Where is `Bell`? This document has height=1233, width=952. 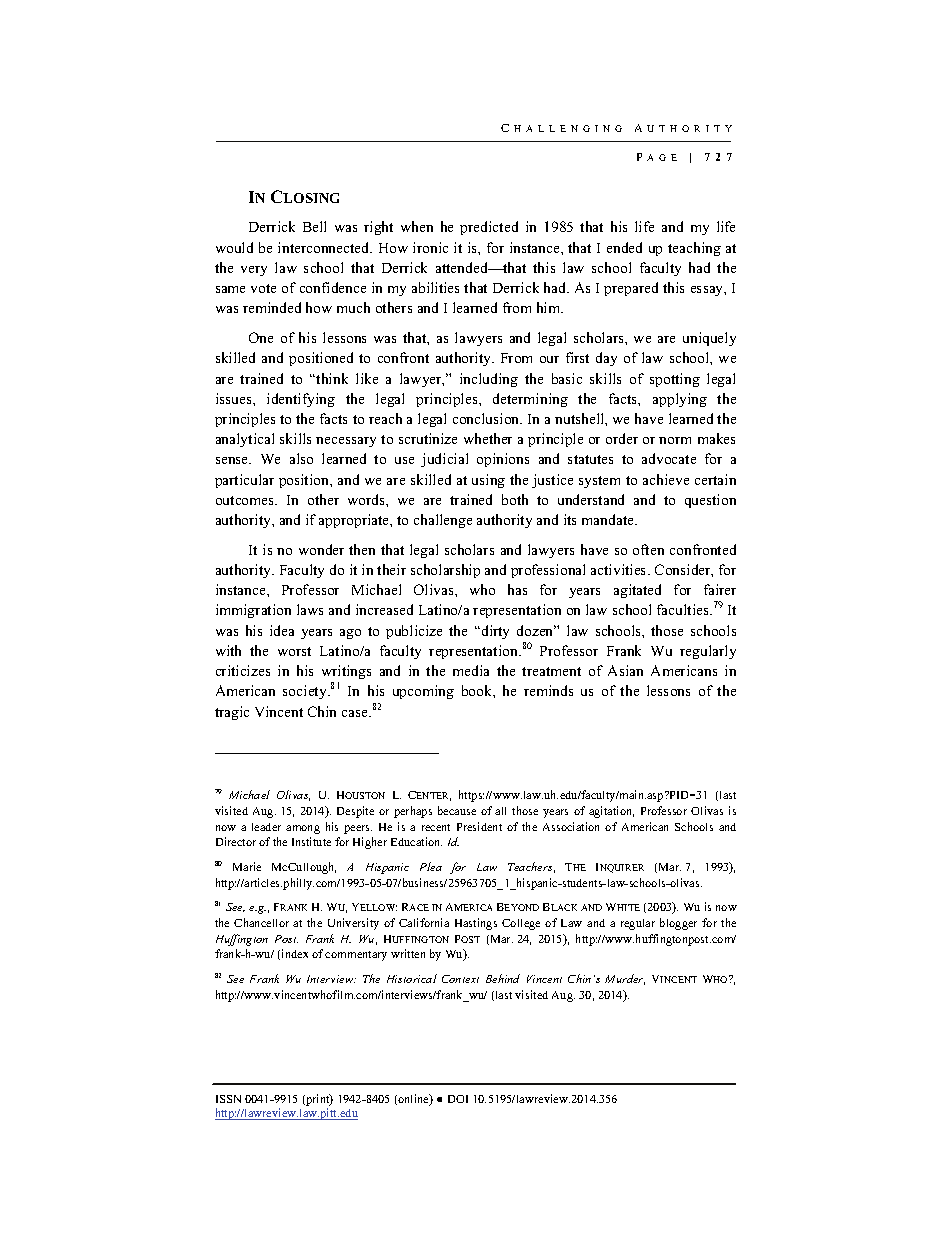
Bell is located at coordinates (314, 226).
